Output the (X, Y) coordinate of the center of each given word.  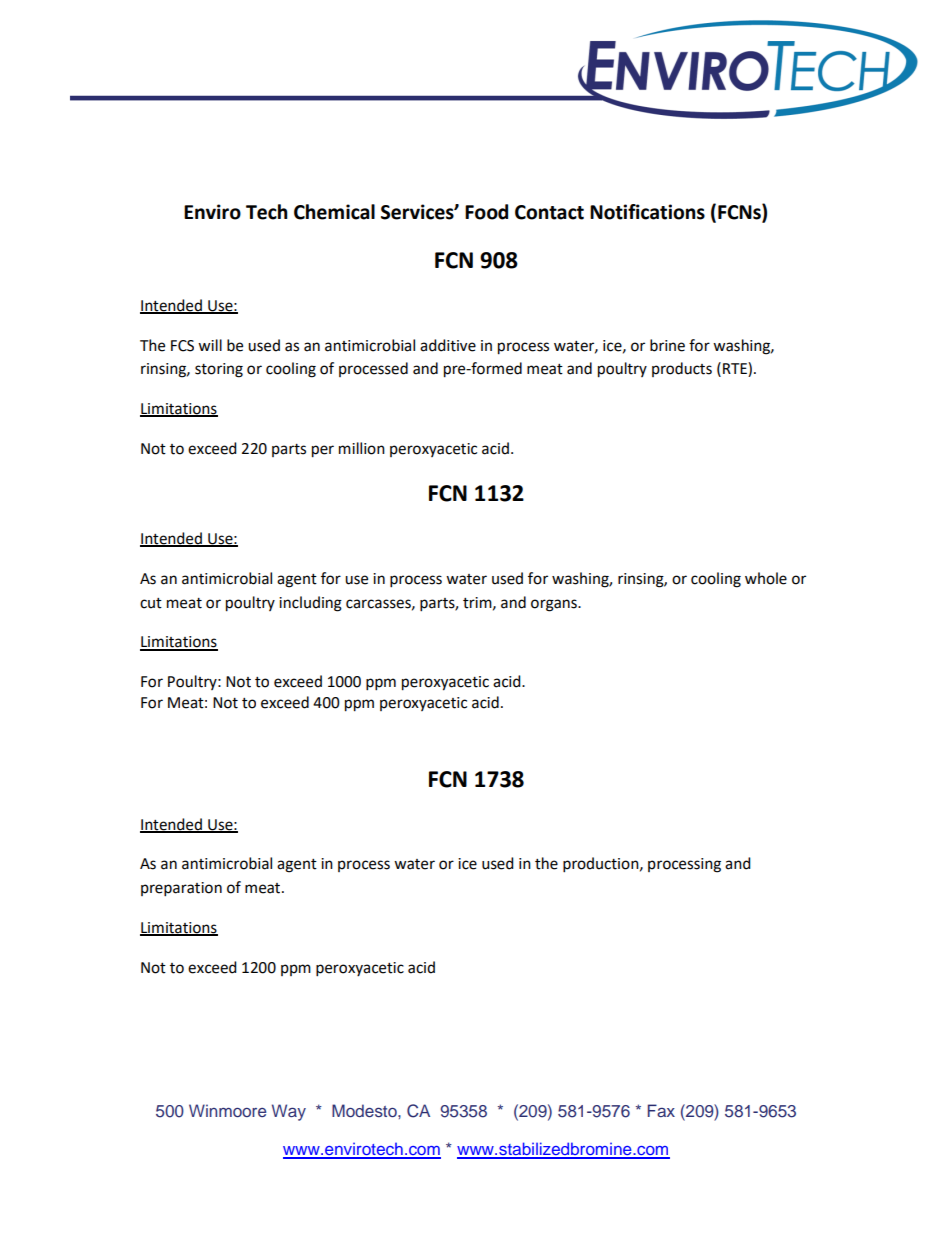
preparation (181, 889)
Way (289, 1112)
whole (766, 578)
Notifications (647, 212)
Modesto (365, 1110)
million (362, 448)
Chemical (334, 212)
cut (151, 603)
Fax (661, 1110)
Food (486, 212)
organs (555, 605)
